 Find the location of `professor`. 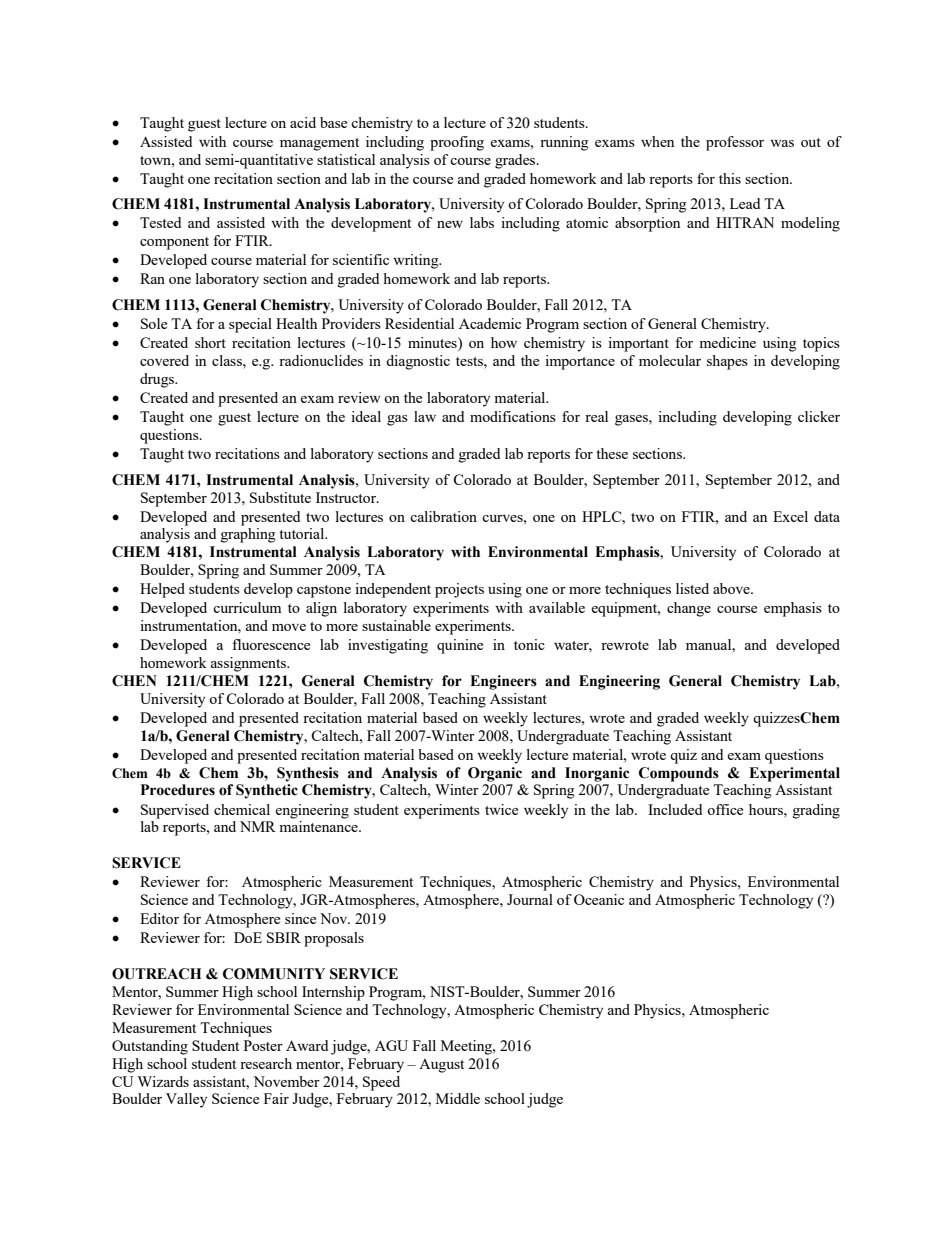

professor is located at coordinates (735, 143).
